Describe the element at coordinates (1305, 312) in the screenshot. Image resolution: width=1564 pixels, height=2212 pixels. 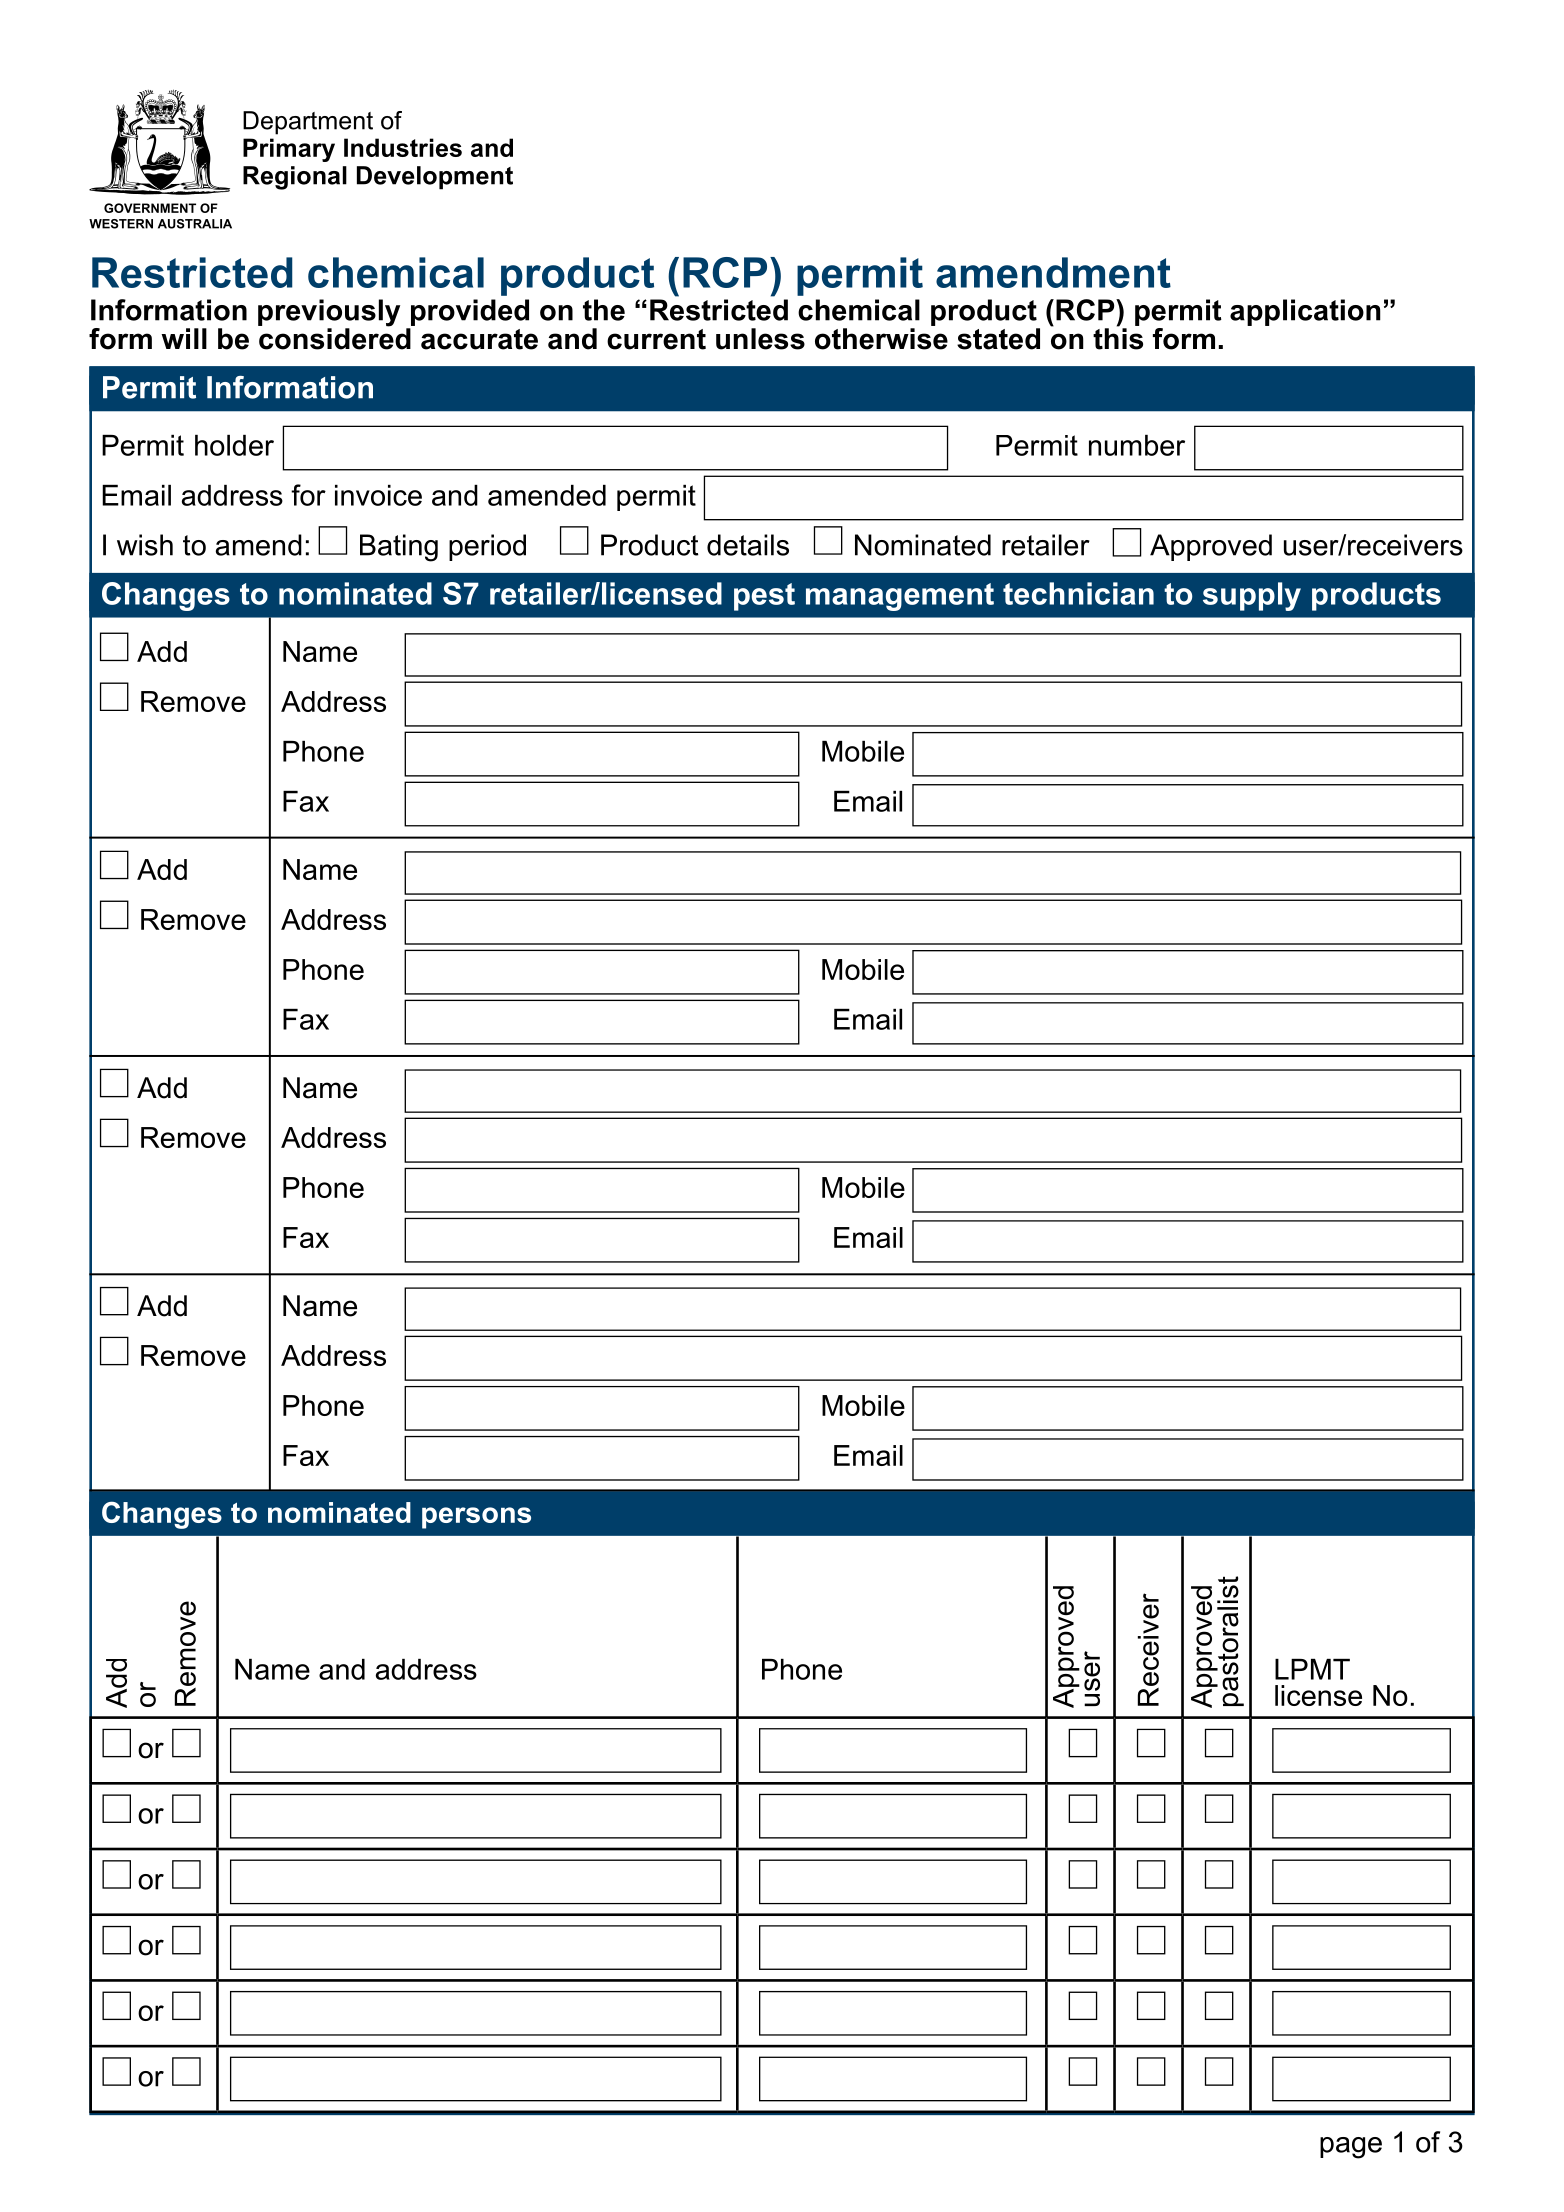
I see `application` at that location.
